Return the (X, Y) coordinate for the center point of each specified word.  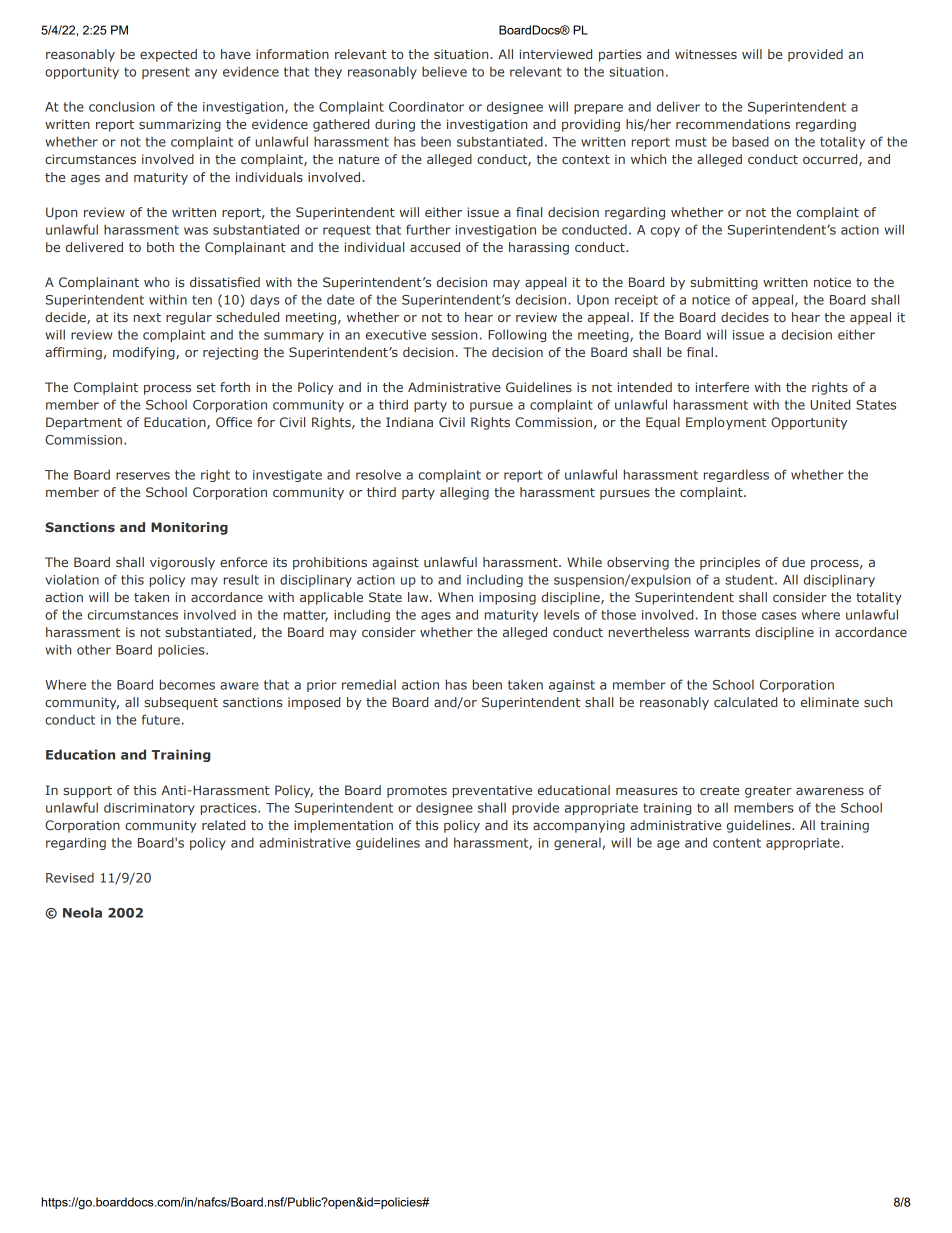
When (455, 597)
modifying (145, 353)
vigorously (182, 563)
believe (444, 71)
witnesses (706, 54)
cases (779, 616)
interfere (722, 387)
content (737, 843)
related (223, 825)
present (166, 73)
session (454, 335)
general (578, 844)
